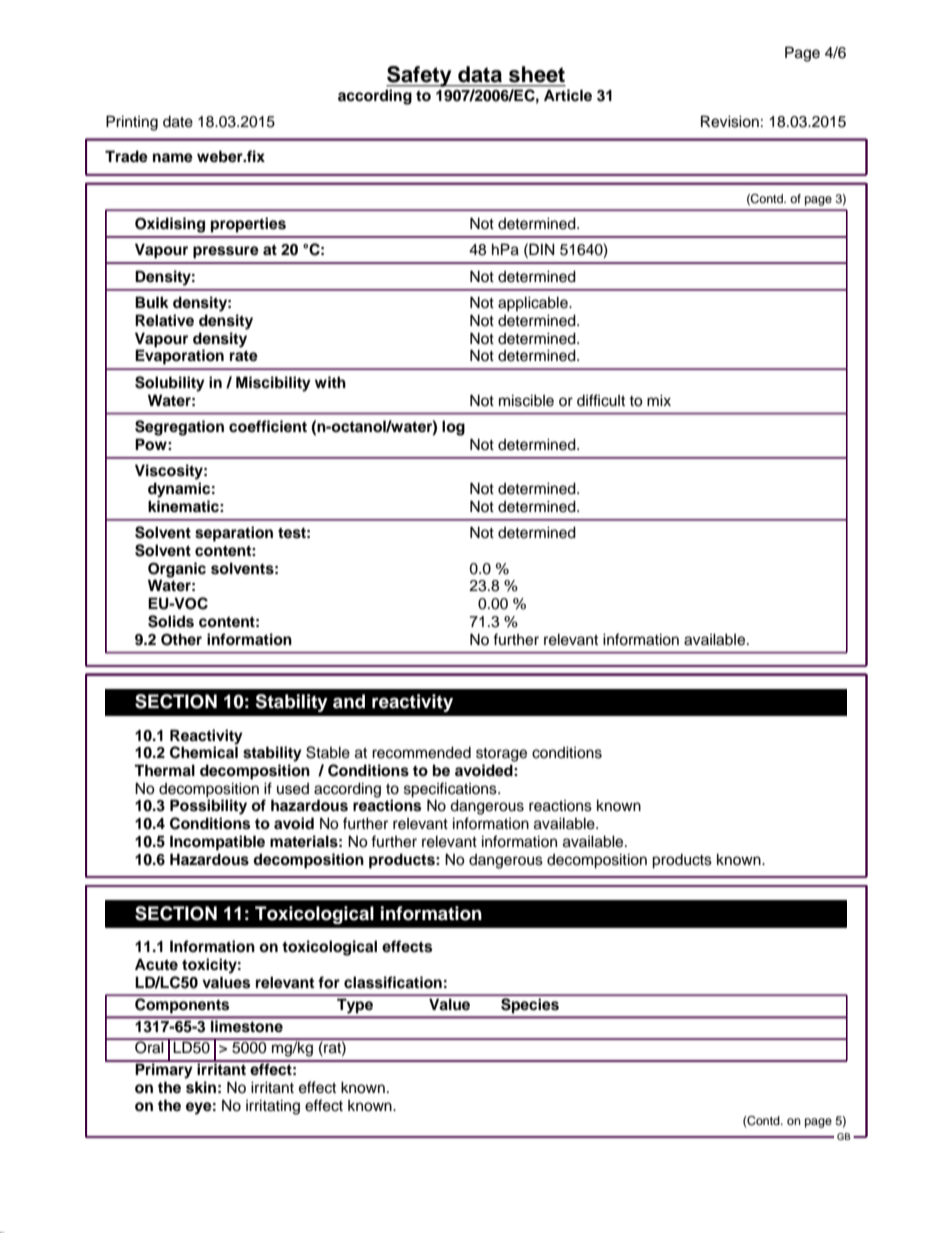 The image size is (952, 1233). What do you see at coordinates (273, 1107) in the screenshot?
I see `irritating` at bounding box center [273, 1107].
